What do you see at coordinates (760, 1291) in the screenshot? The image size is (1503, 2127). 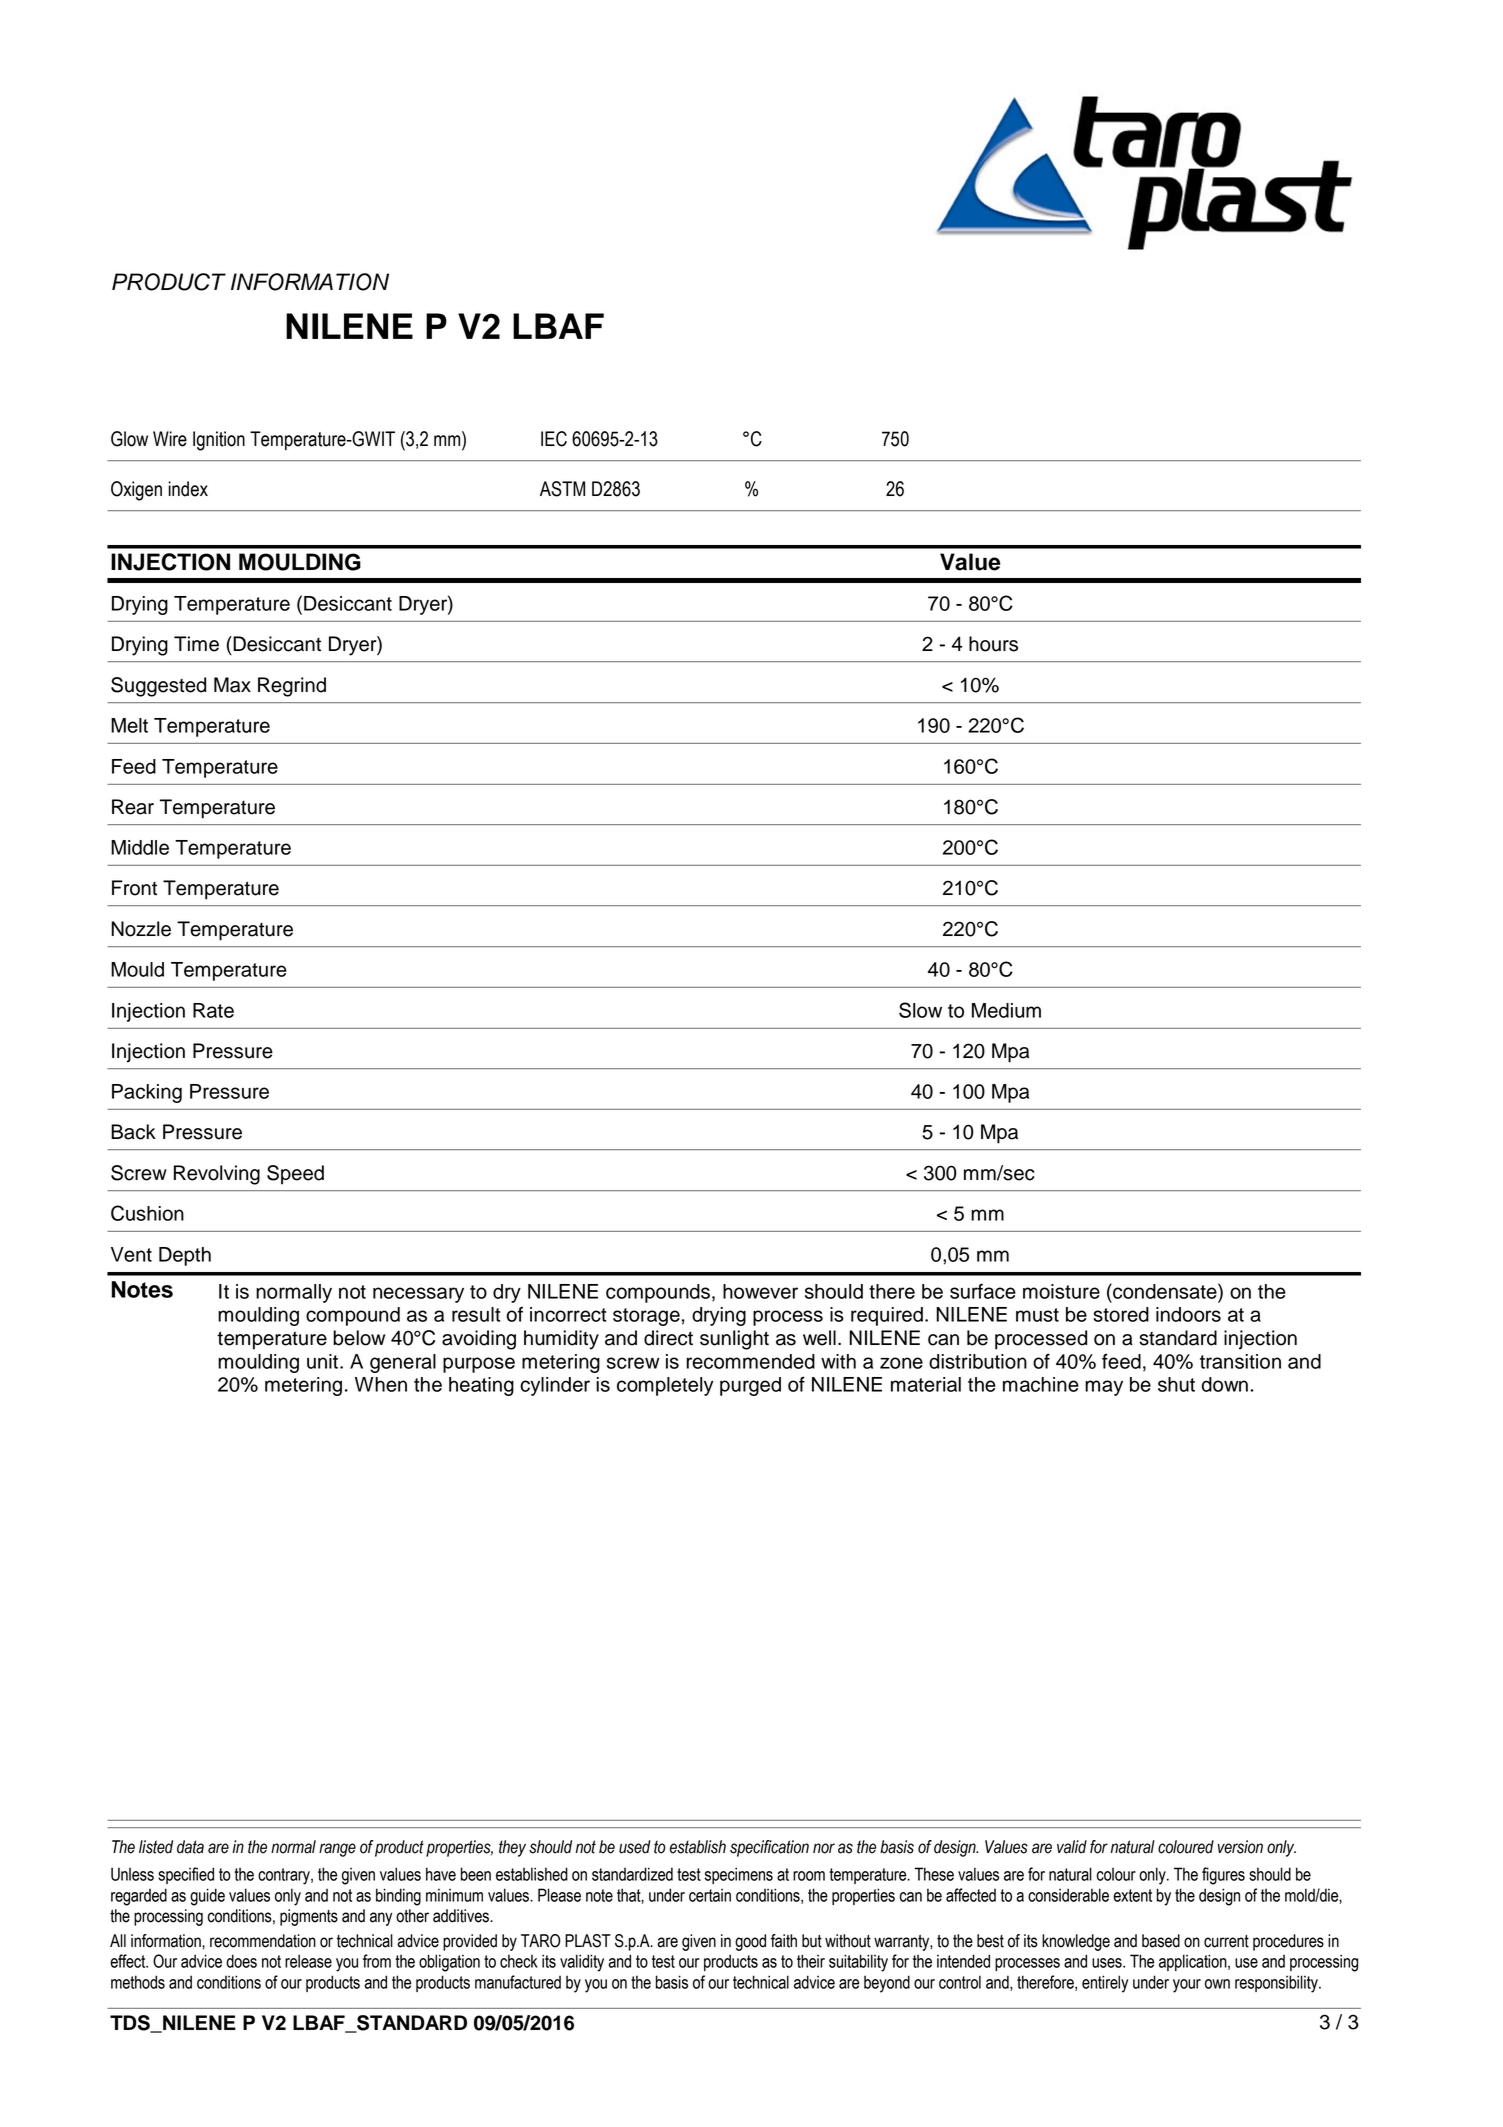 I see `however` at bounding box center [760, 1291].
